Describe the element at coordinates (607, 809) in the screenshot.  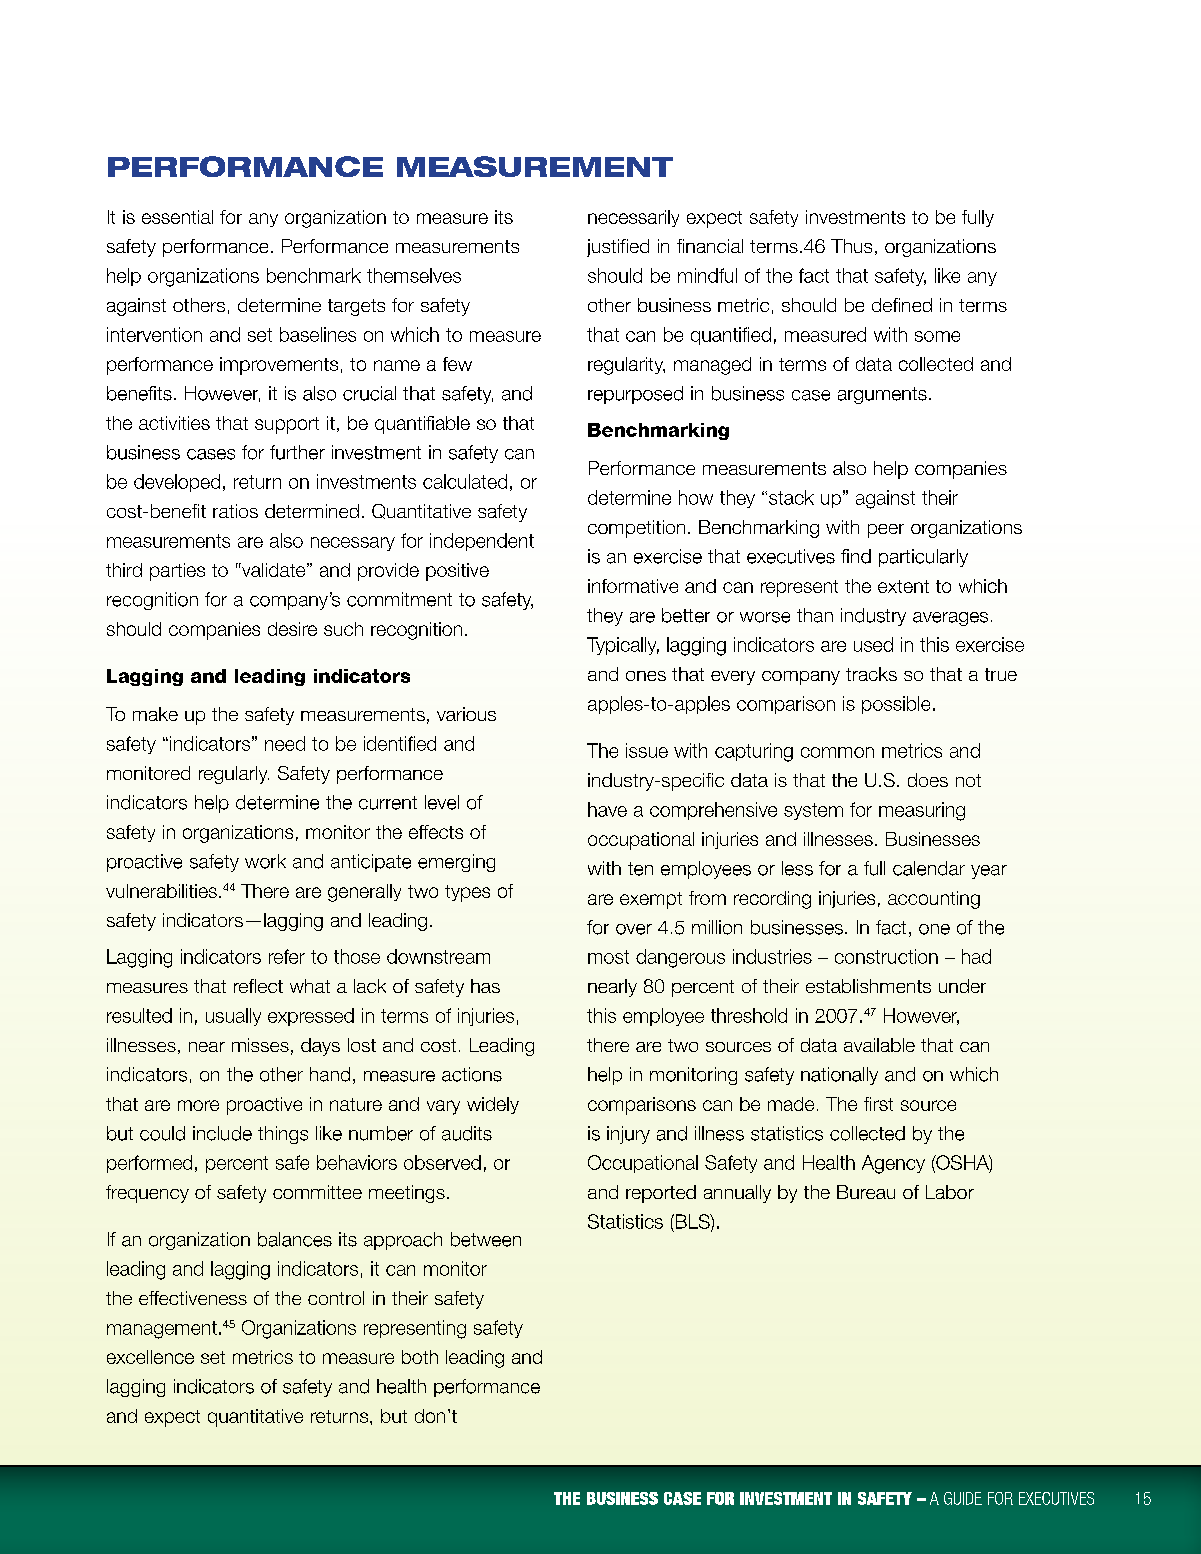
I see `have` at that location.
